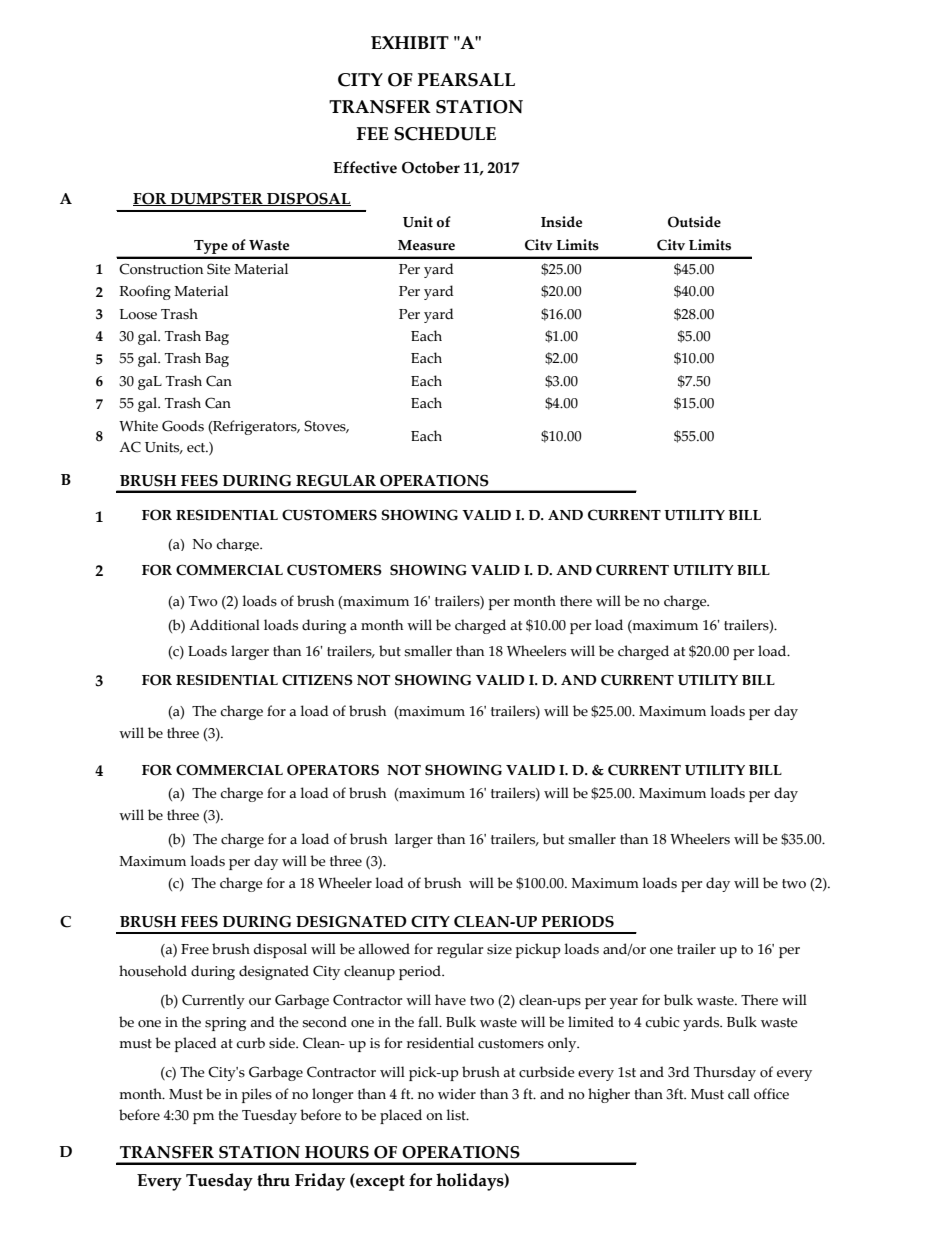  What do you see at coordinates (431, 167) in the page?
I see `October` at bounding box center [431, 167].
